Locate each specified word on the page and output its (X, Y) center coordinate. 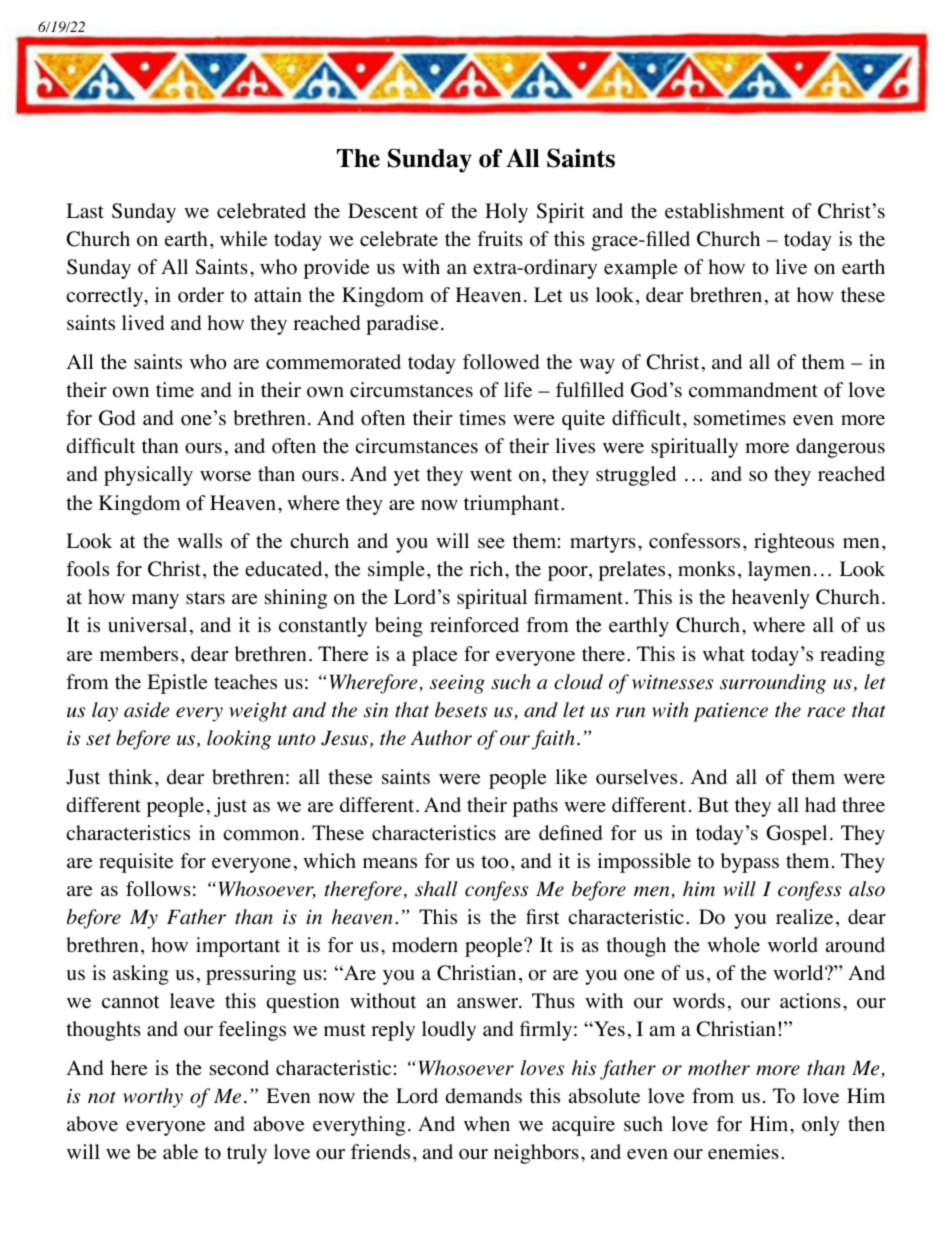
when (487, 1124)
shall (436, 889)
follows (158, 889)
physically (148, 476)
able (180, 1152)
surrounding (773, 684)
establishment (725, 211)
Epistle (177, 684)
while (243, 239)
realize (804, 917)
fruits (500, 238)
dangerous (840, 448)
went (491, 475)
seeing (457, 684)
